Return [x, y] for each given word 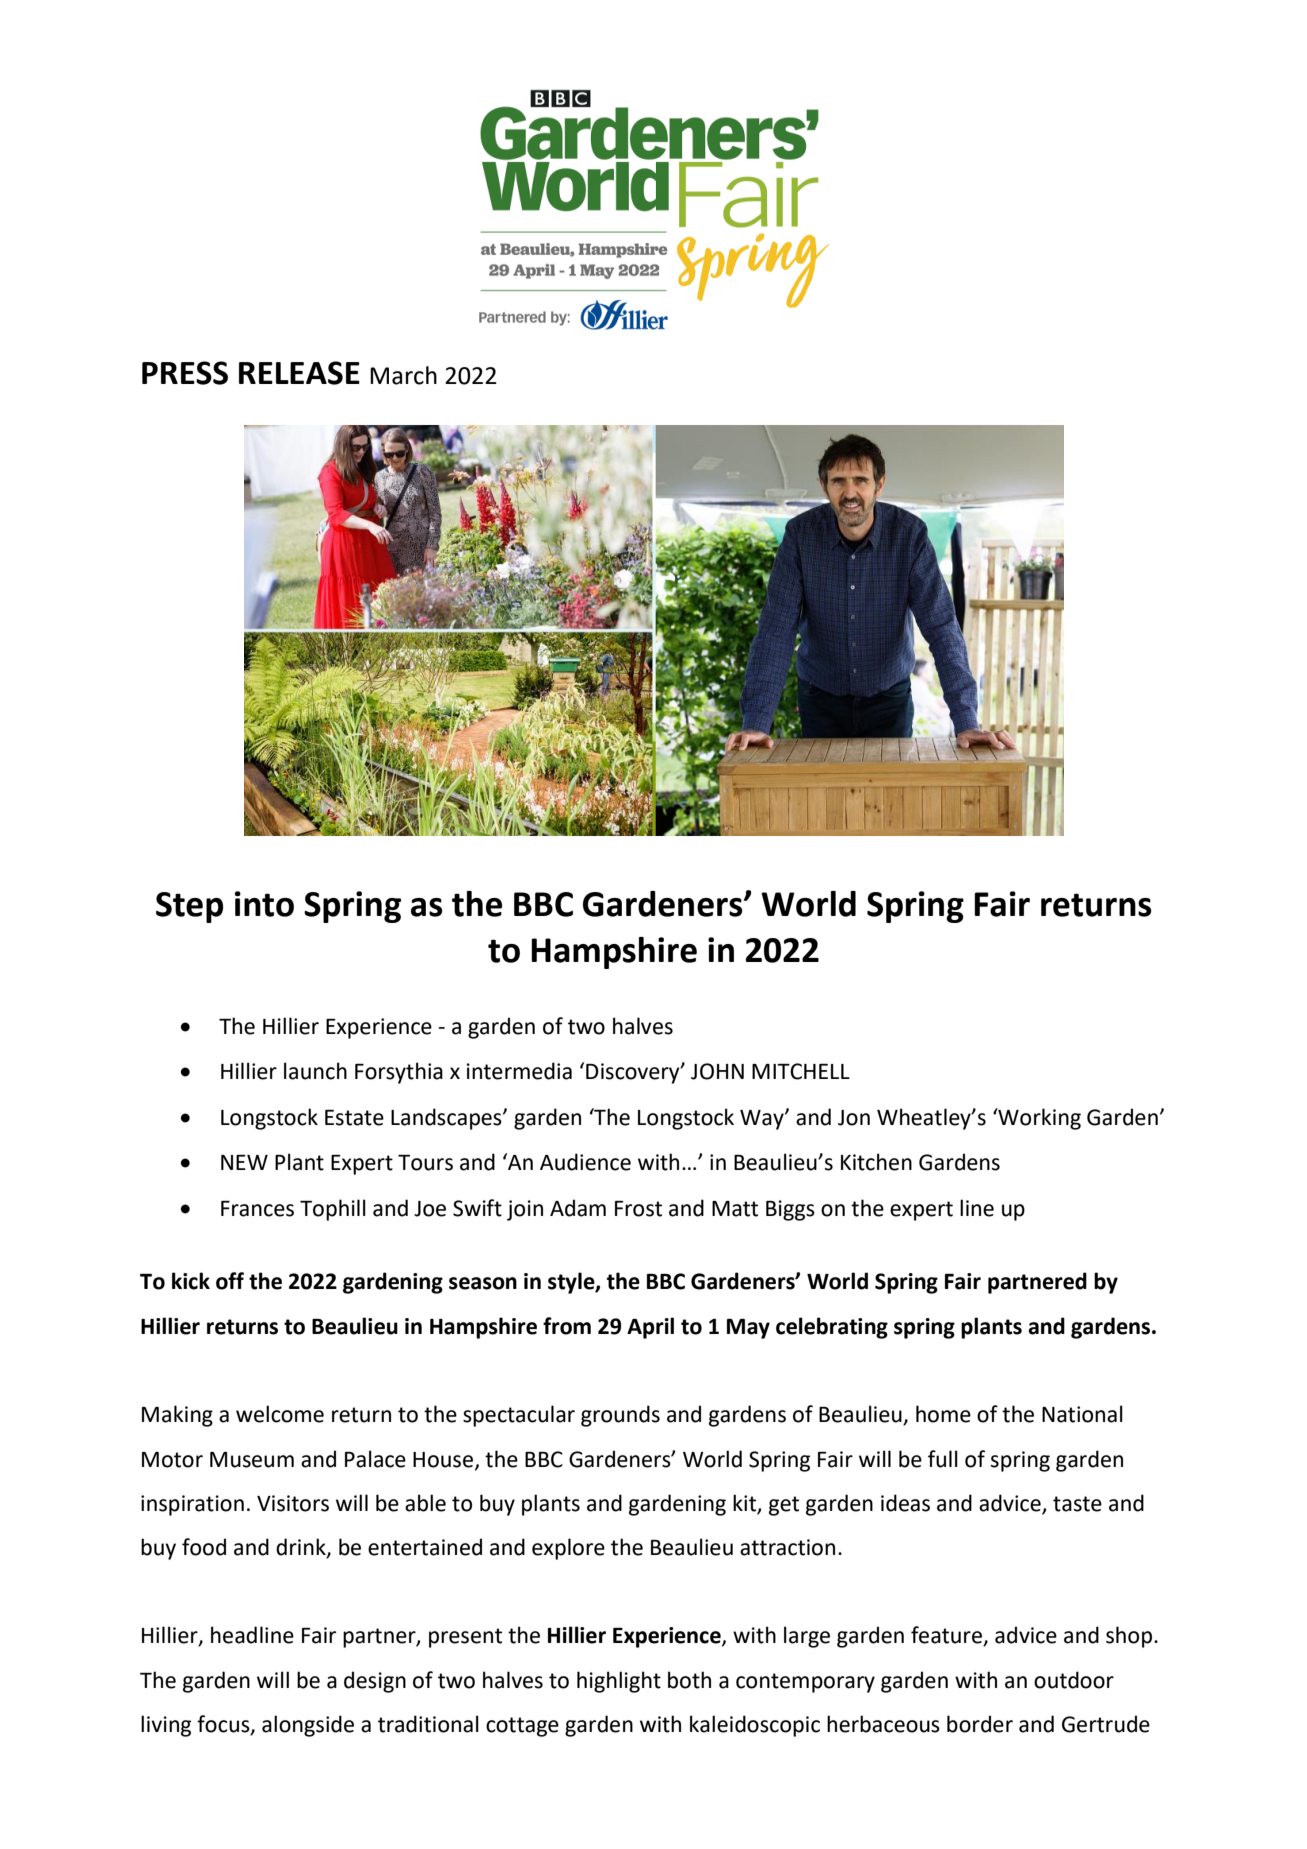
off [230, 1281]
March [403, 375]
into [264, 904]
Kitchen [876, 1162]
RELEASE [299, 373]
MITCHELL [801, 1071]
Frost [638, 1209]
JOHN [717, 1071]
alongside [308, 1726]
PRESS [185, 373]
